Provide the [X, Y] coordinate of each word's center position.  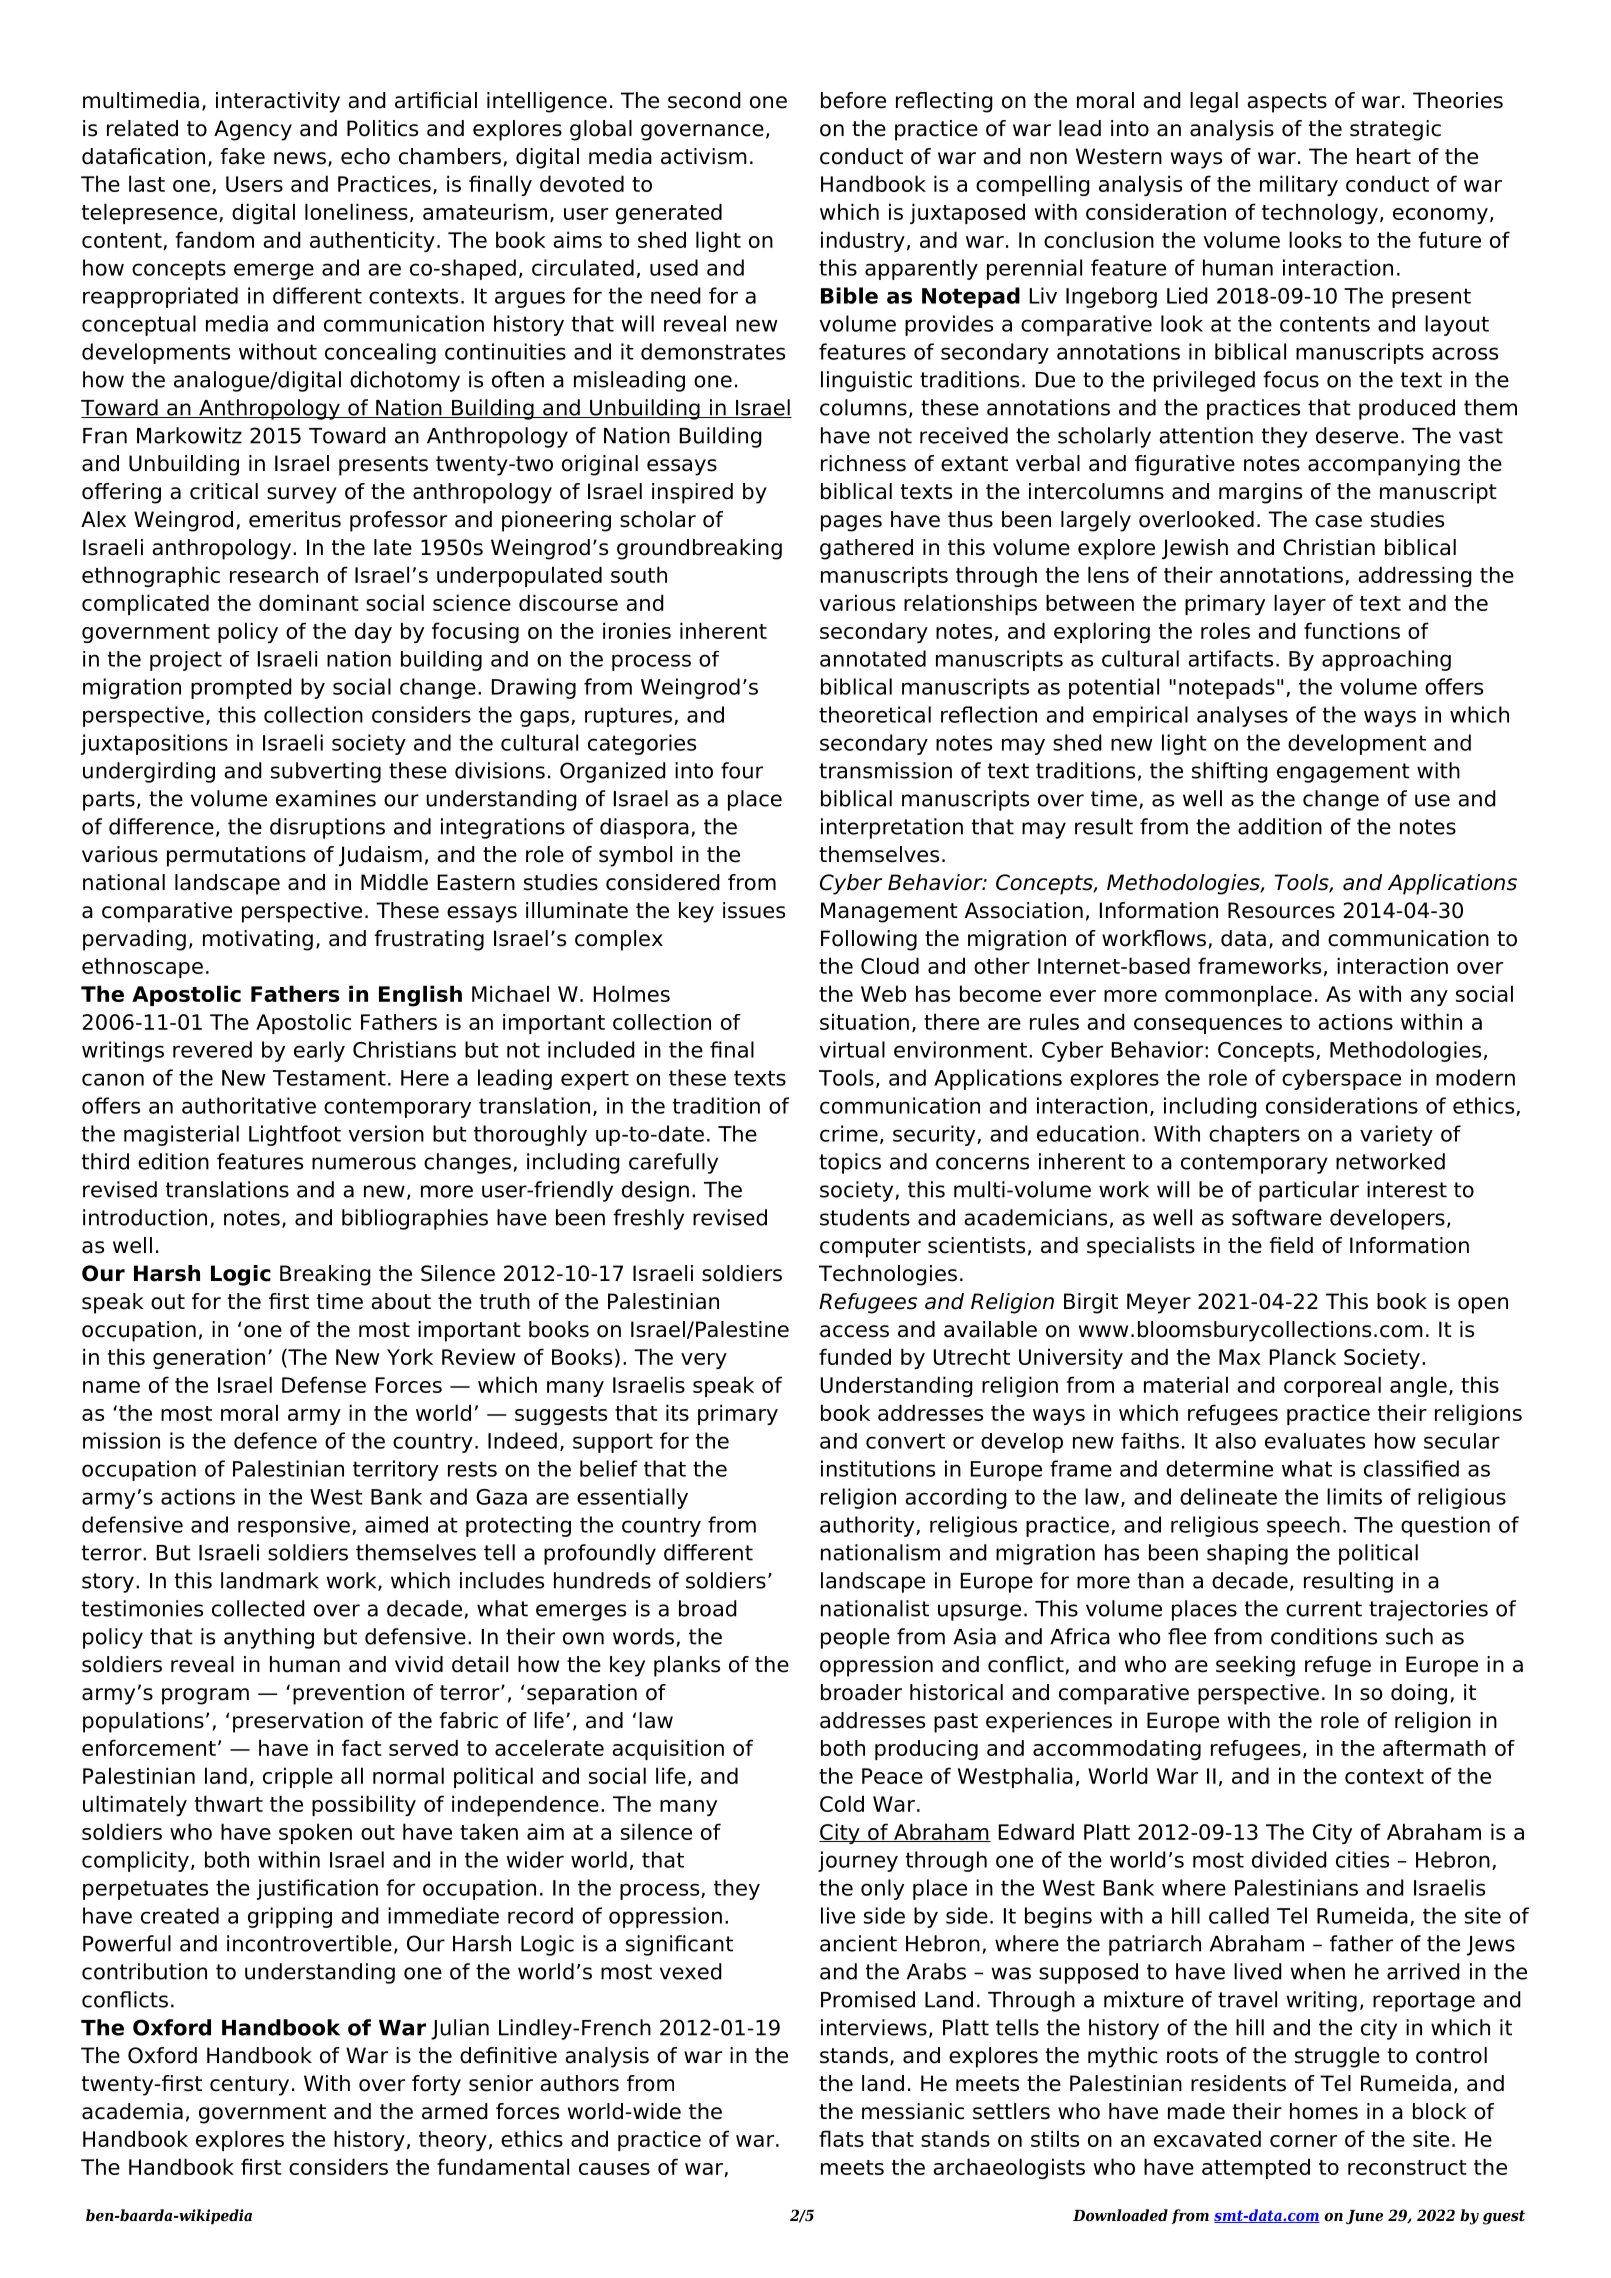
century [249, 2086]
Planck [1303, 1356]
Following [869, 940]
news [300, 158]
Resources [1281, 910]
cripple [298, 1777]
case [1338, 521]
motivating [258, 940]
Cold [842, 1803]
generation [209, 1358]
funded [855, 1356]
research [274, 574]
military [1299, 185]
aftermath [1434, 1748]
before [853, 100]
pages [851, 523]
